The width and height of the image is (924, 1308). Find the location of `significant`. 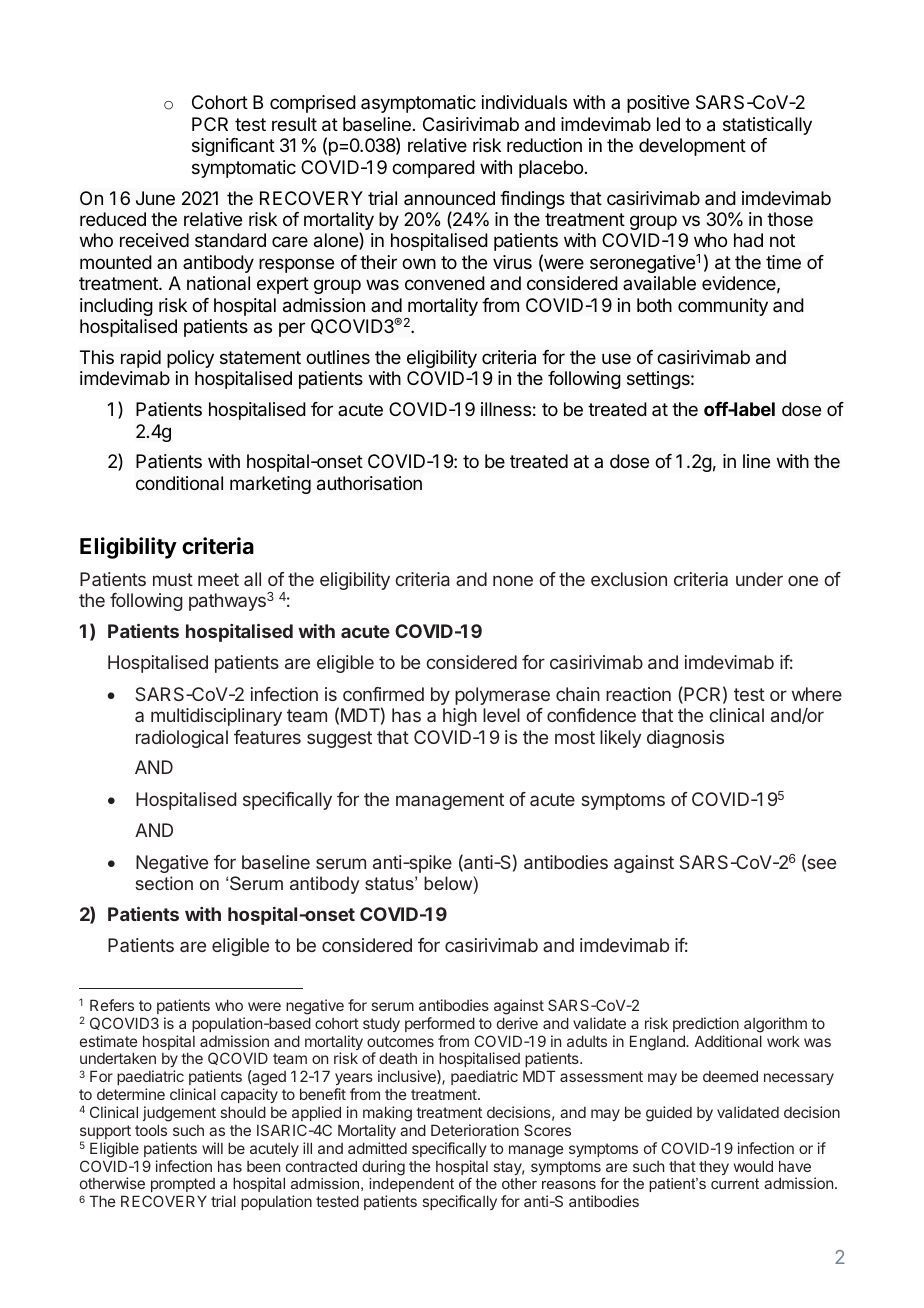

significant is located at coordinates (233, 147).
